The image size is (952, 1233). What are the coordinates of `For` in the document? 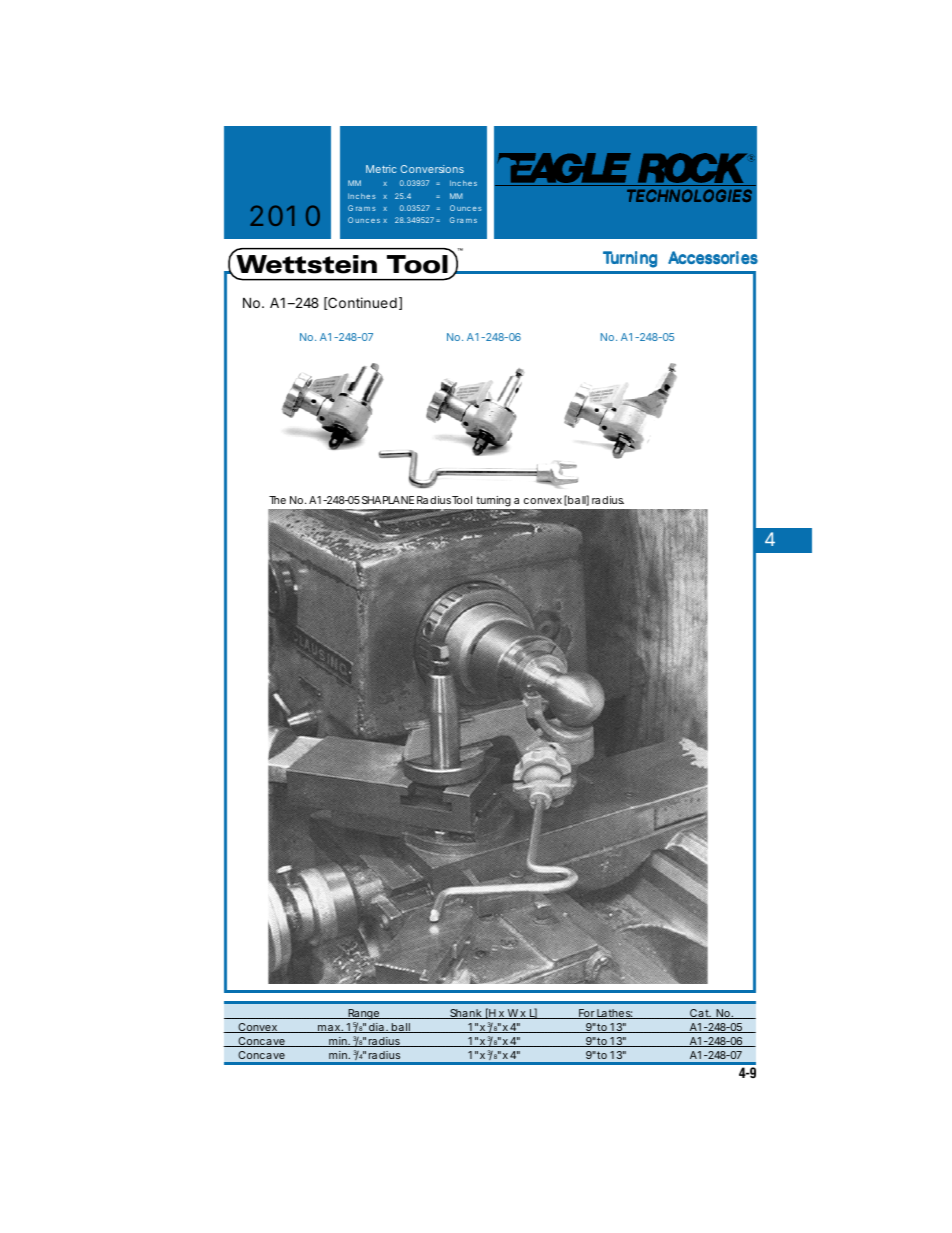 It's located at (587, 1014).
